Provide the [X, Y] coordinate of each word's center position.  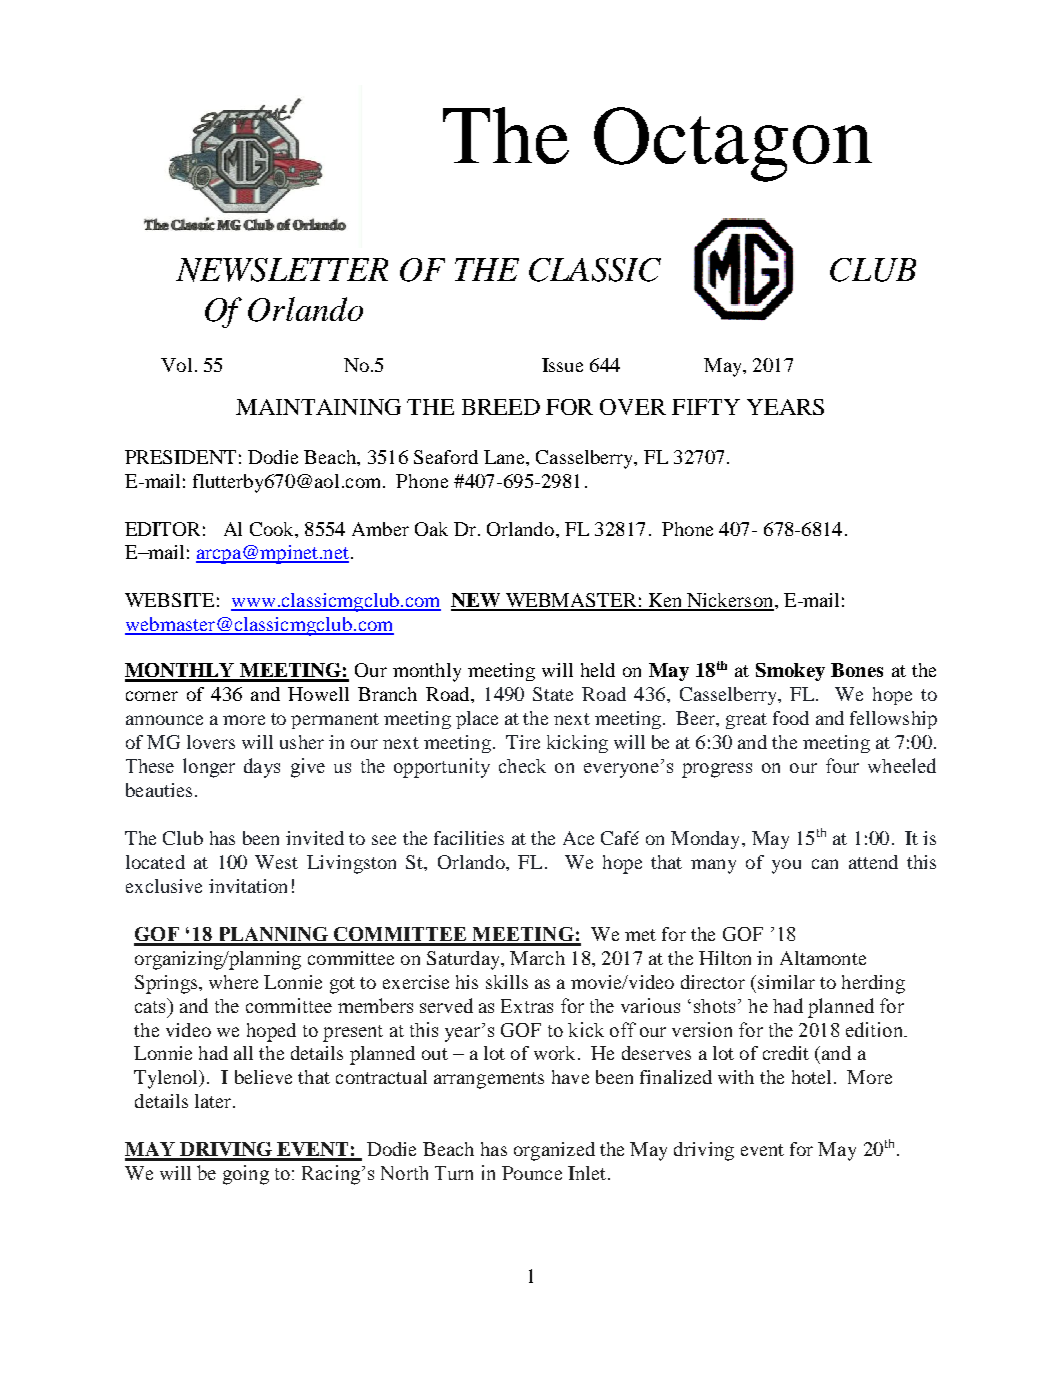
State [553, 694]
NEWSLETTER [282, 270]
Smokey [790, 672]
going [246, 1175]
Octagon [733, 144]
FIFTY [706, 407]
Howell [318, 694]
